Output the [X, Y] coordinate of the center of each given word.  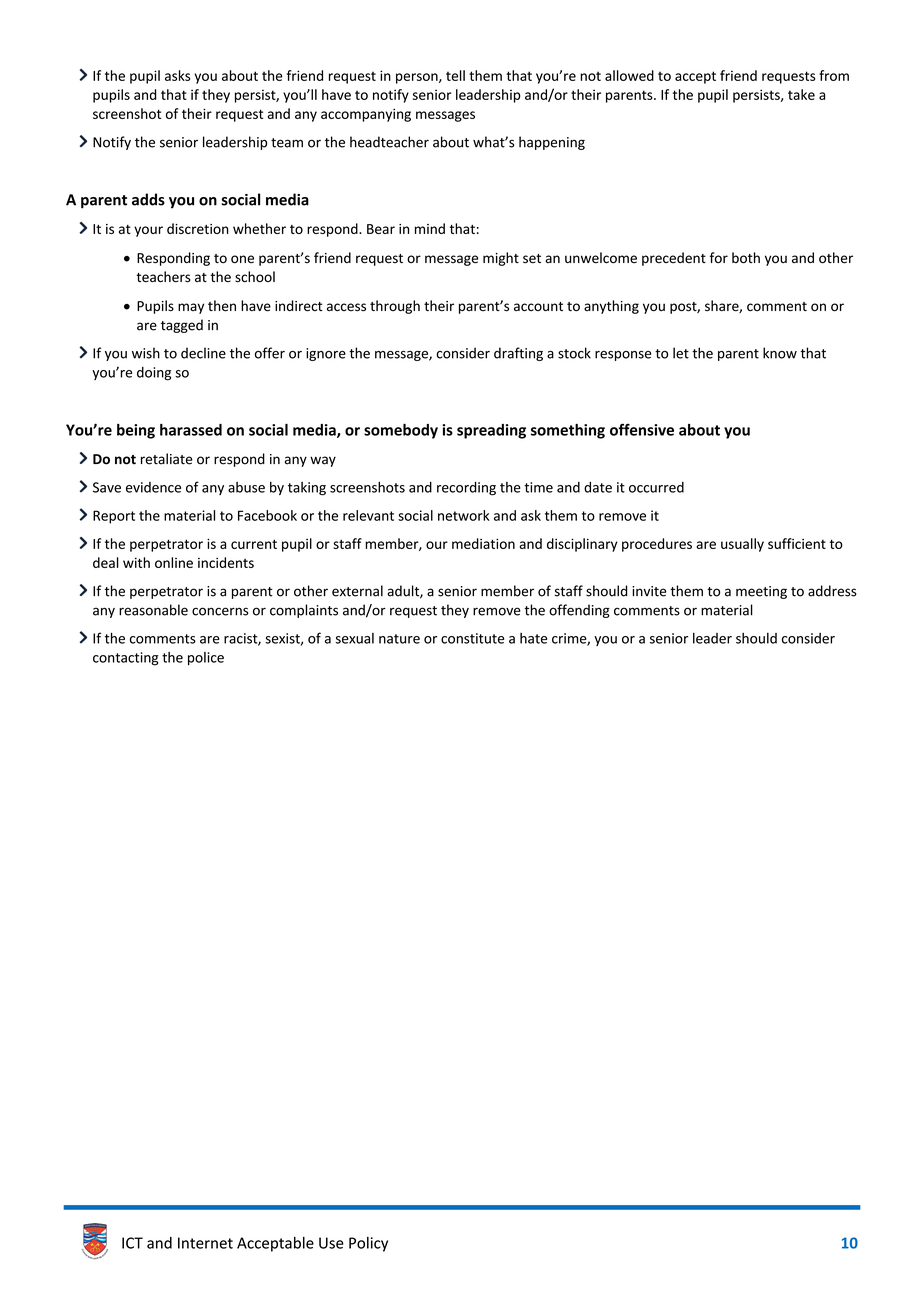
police [206, 659]
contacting [125, 659]
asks [178, 75]
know [780, 353]
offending [579, 611]
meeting [761, 592]
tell [455, 75]
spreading [491, 431]
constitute [472, 638]
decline [203, 353]
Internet [205, 1243]
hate [533, 638]
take [801, 94]
